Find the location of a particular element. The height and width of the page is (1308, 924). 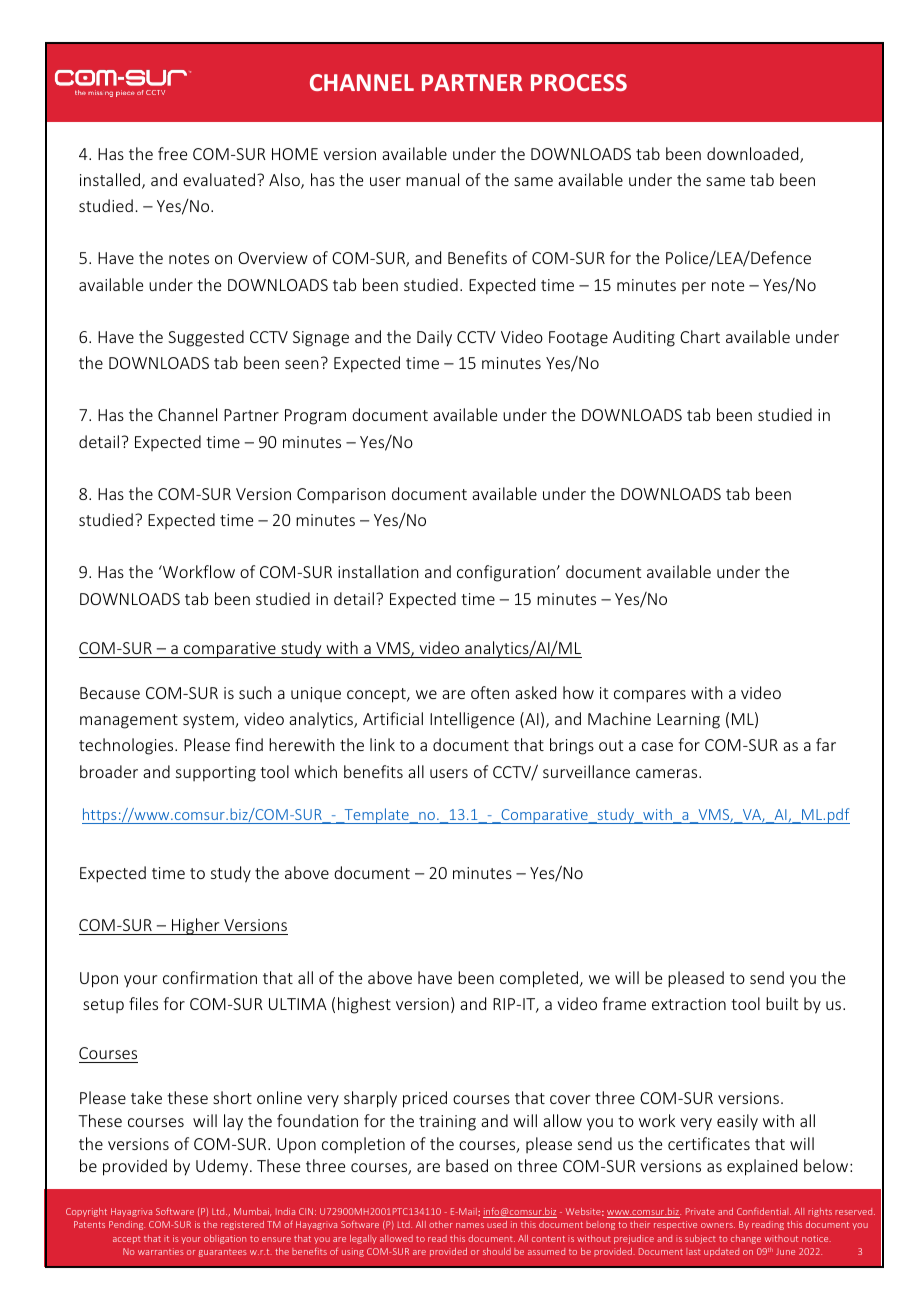

names is located at coordinates (470, 1225).
